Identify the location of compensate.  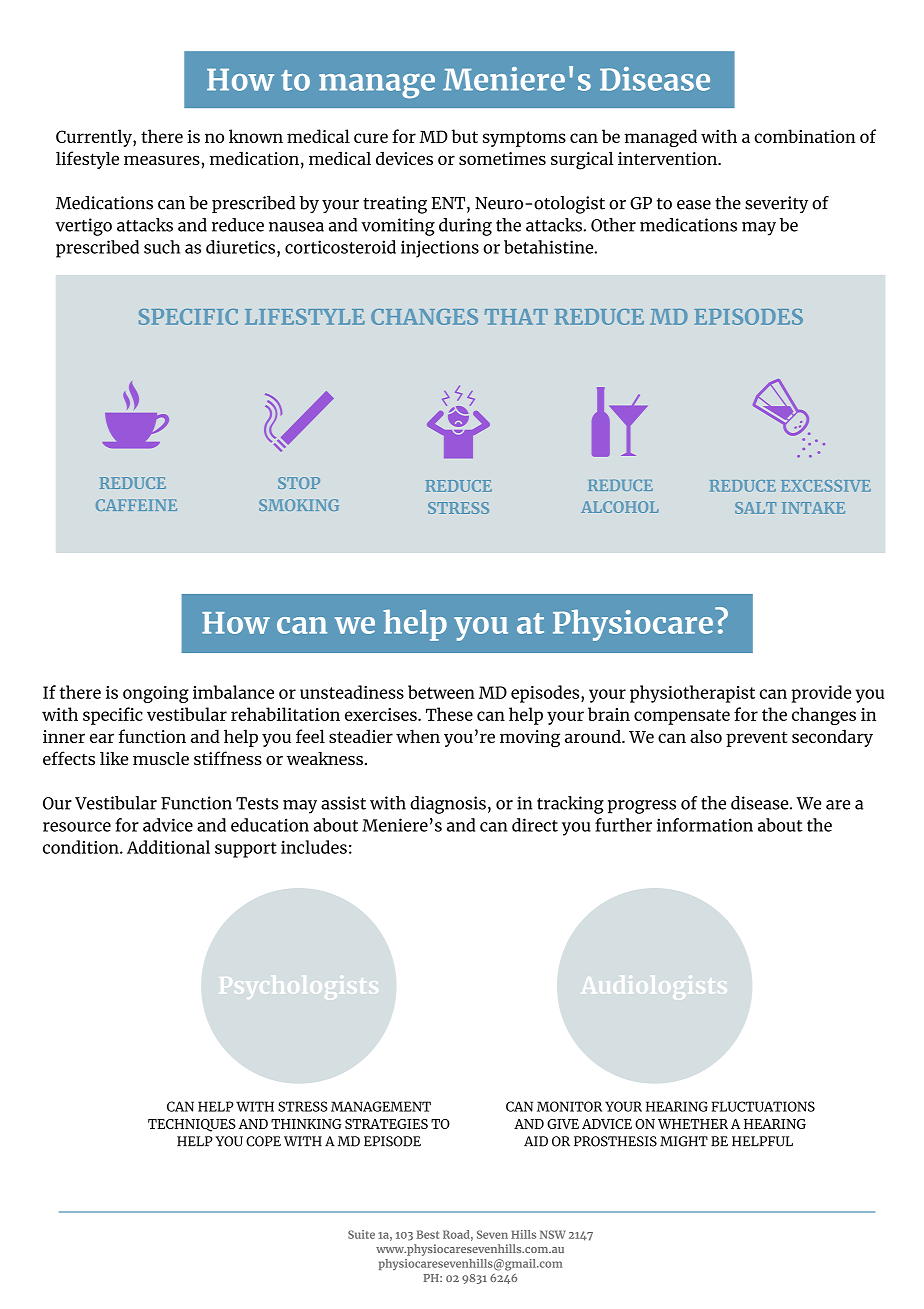
(682, 717).
